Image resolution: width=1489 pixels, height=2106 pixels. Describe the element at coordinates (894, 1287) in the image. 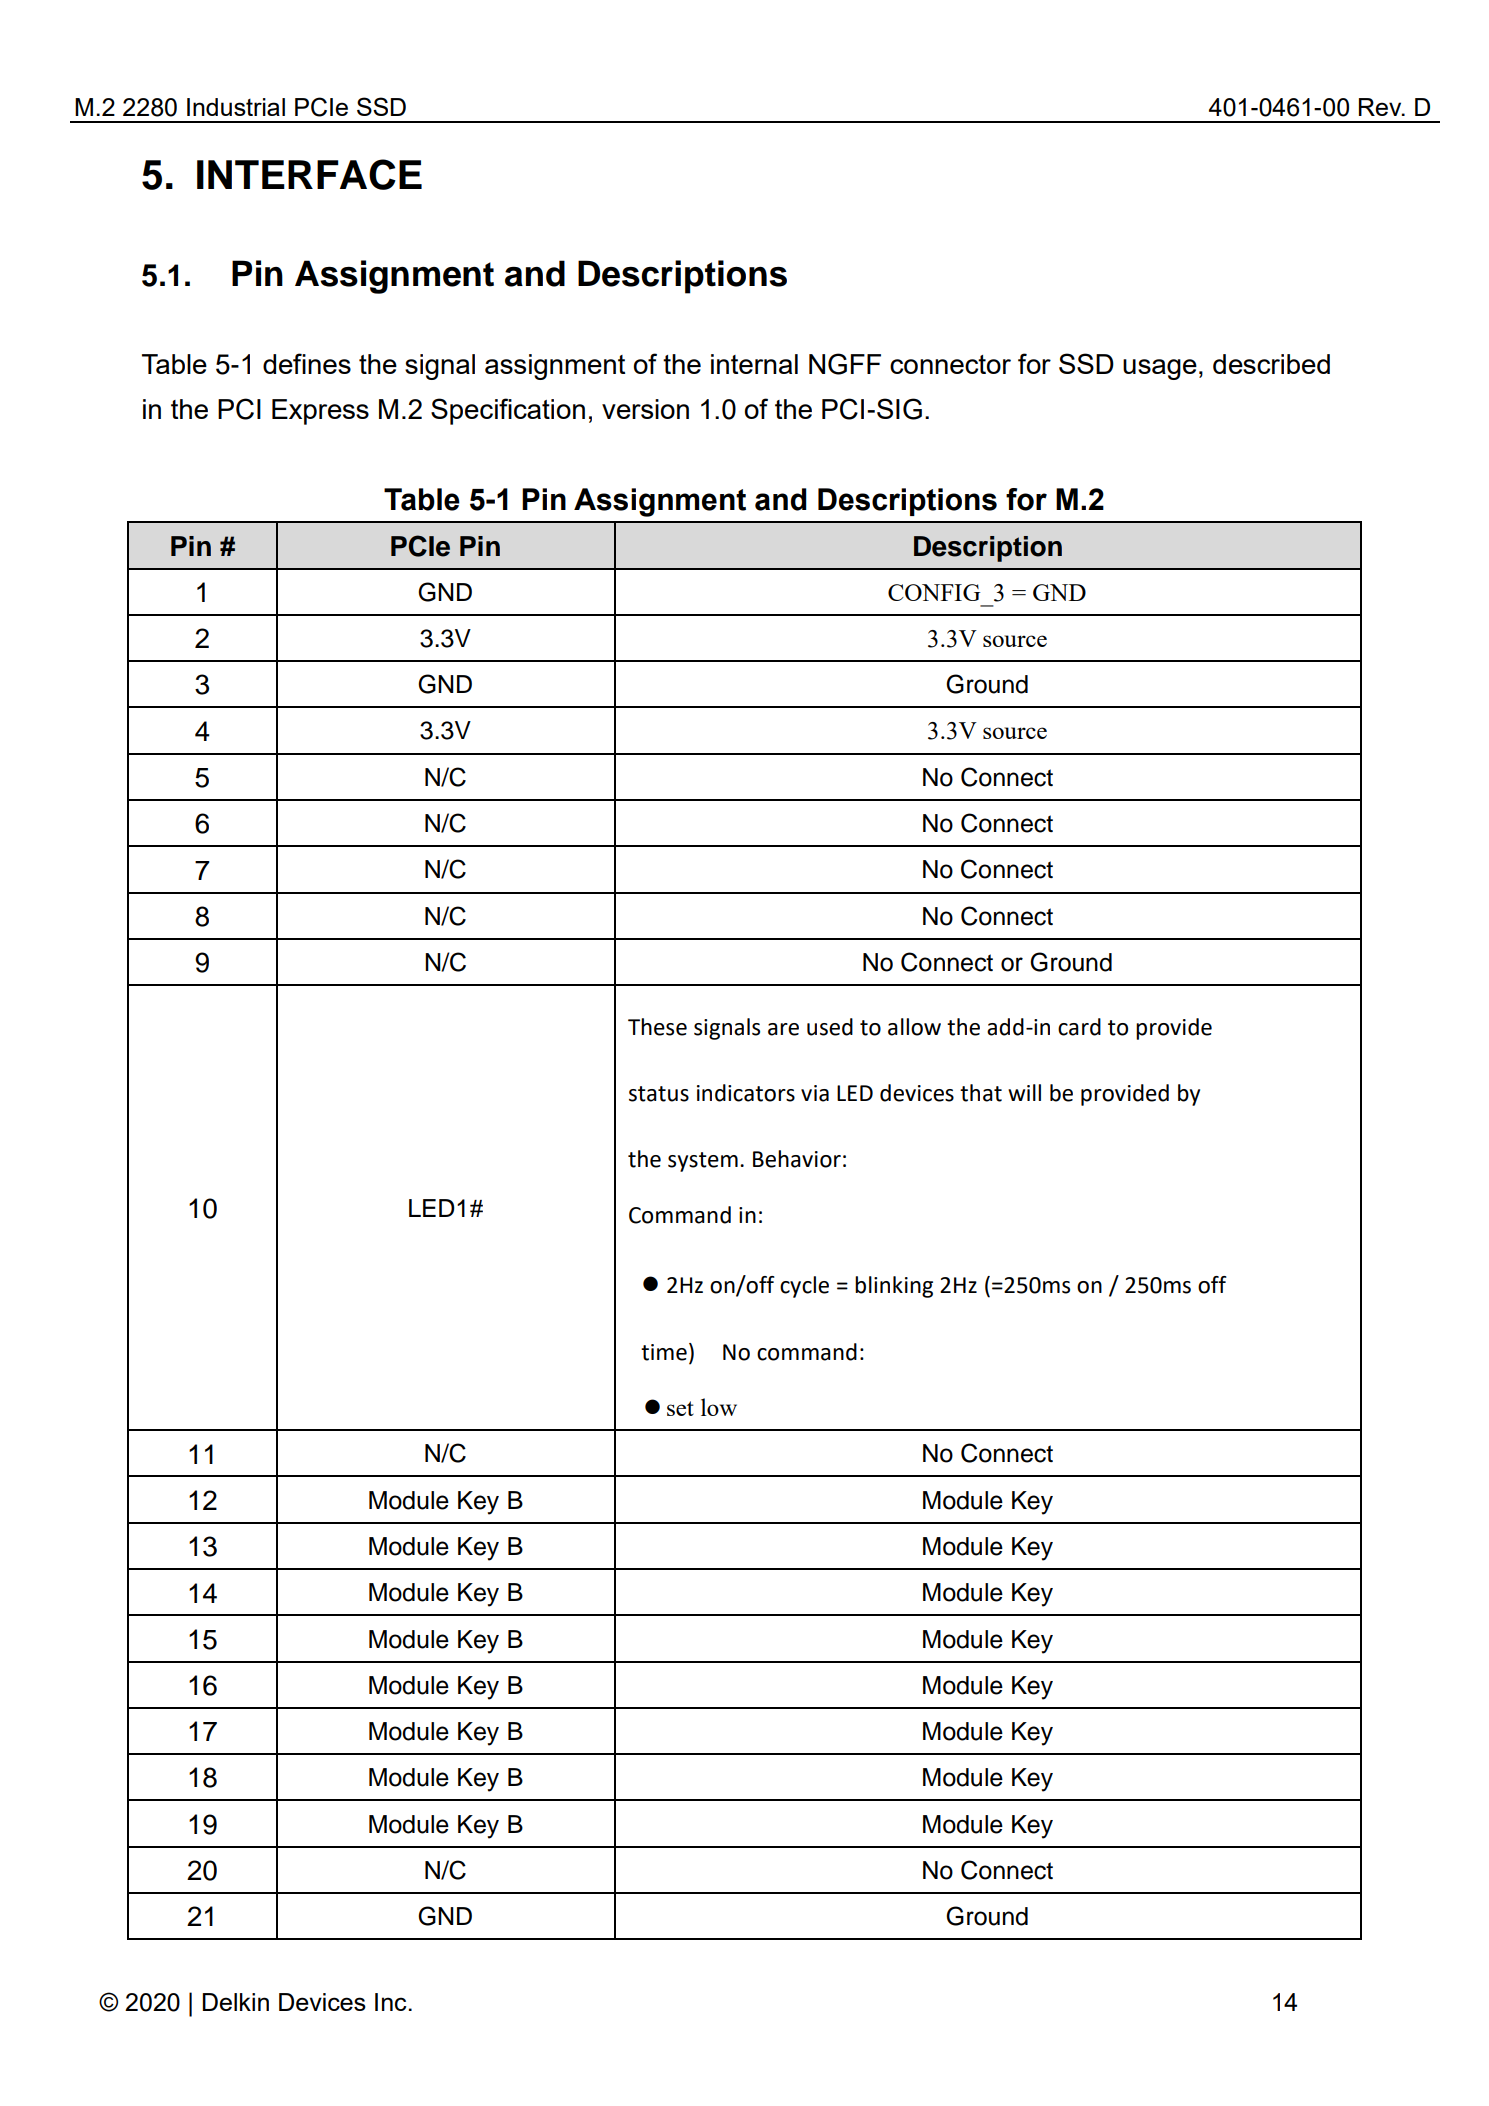

I see `blinking` at that location.
